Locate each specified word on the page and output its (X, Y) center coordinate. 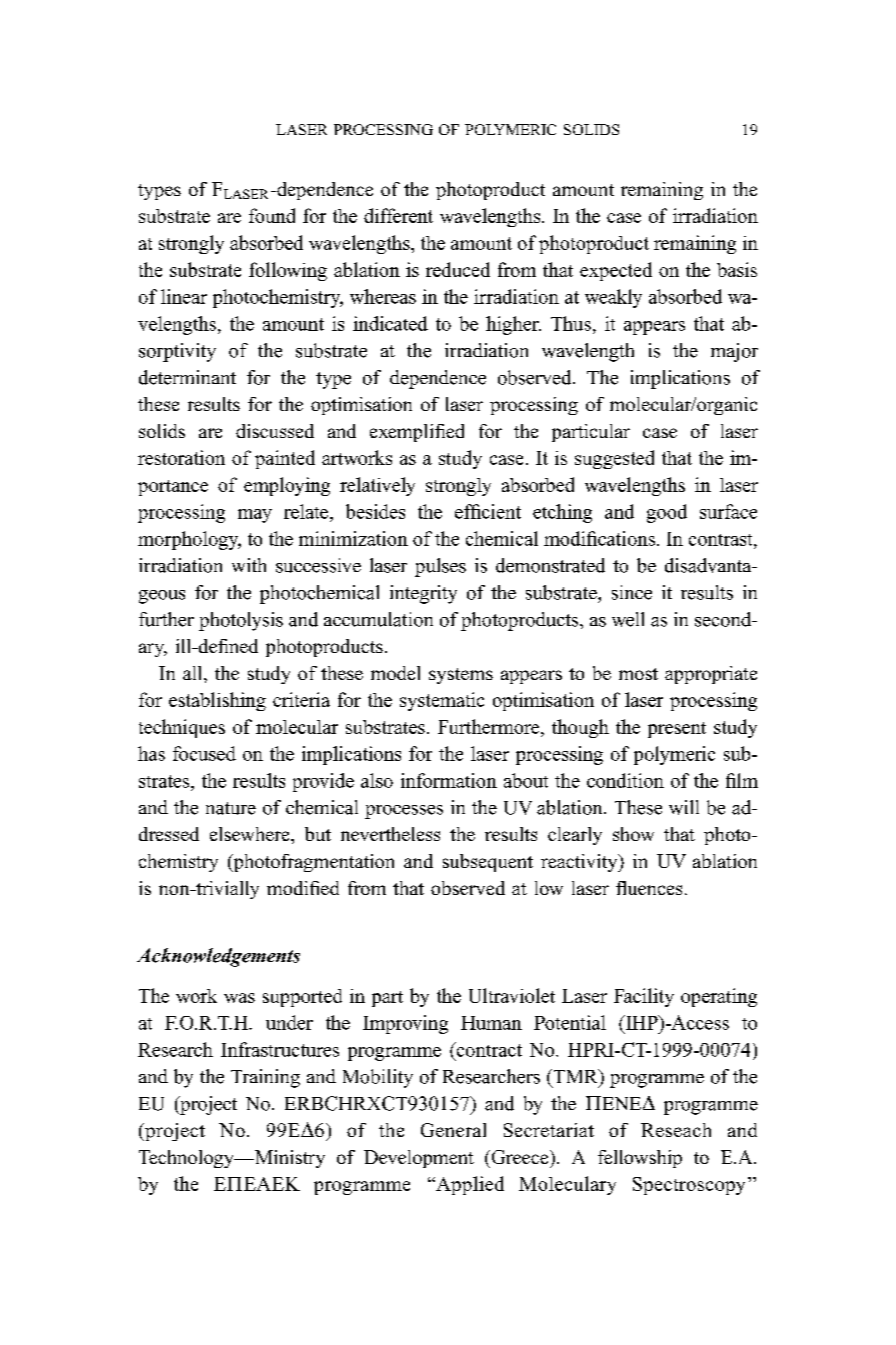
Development (419, 1159)
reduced (458, 269)
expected (616, 271)
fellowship (640, 1159)
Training (265, 1078)
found (272, 215)
